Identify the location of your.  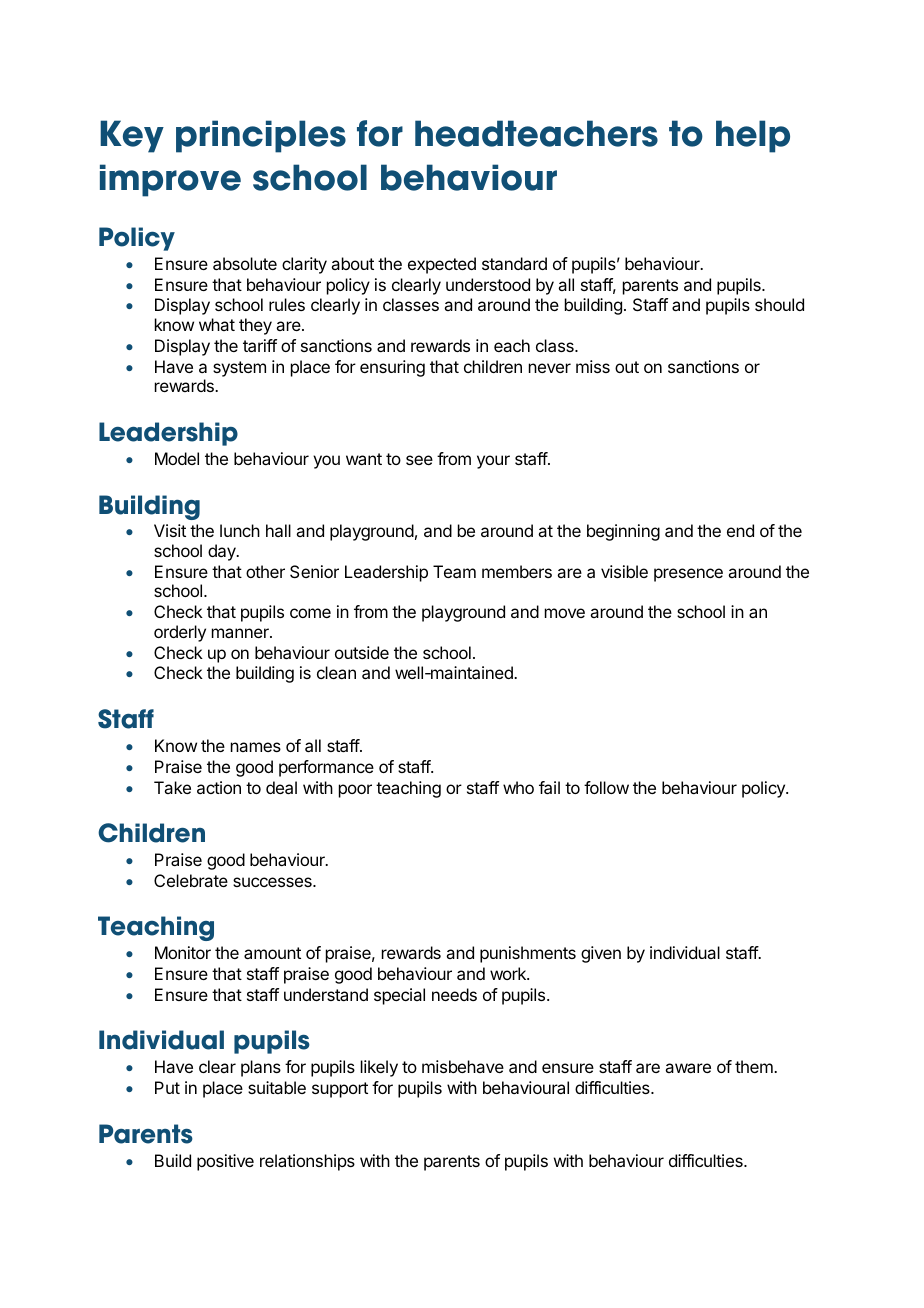
(493, 462).
